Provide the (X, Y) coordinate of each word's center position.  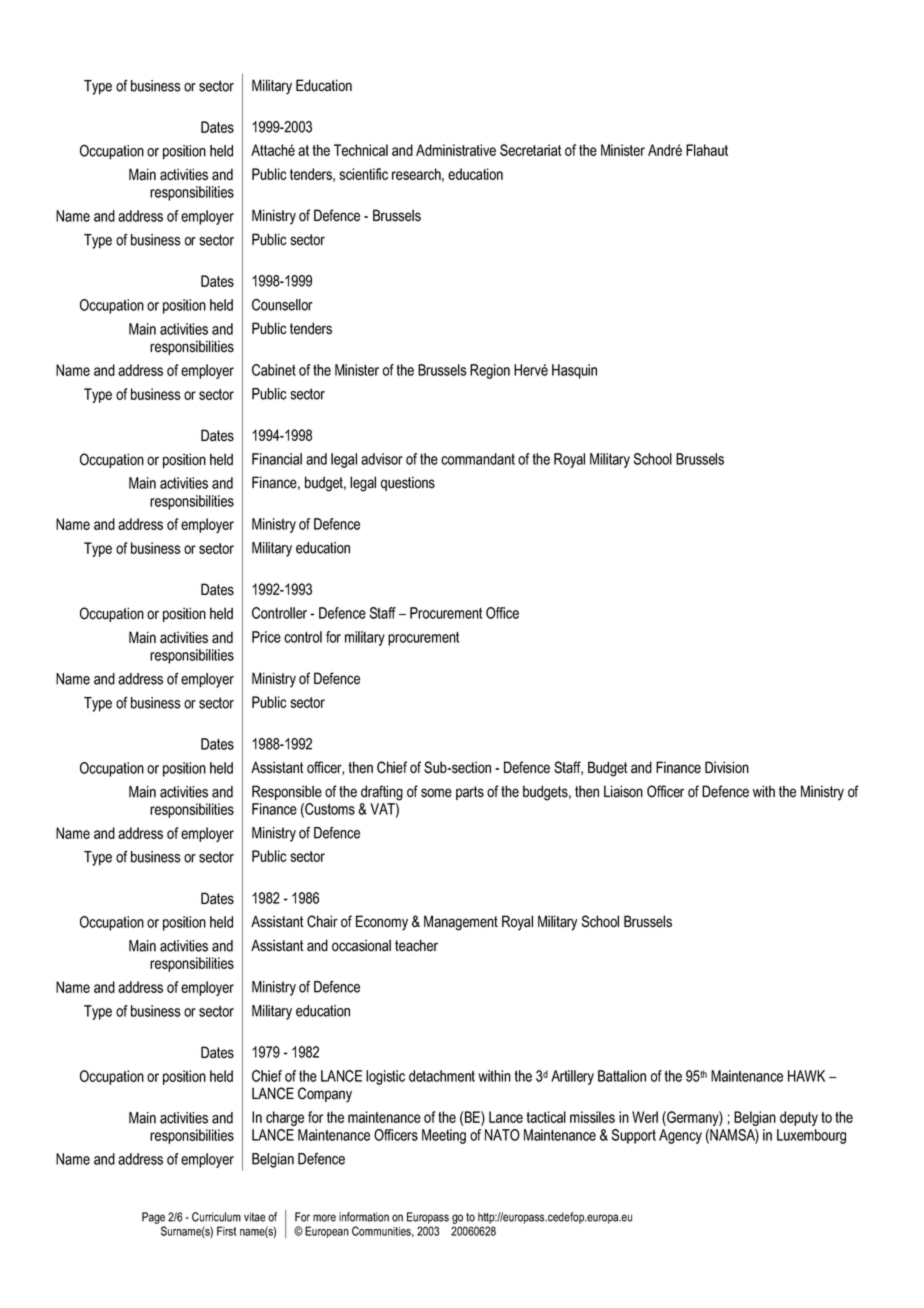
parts (470, 793)
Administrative (456, 150)
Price (266, 637)
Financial (277, 459)
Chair (322, 921)
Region (490, 371)
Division (727, 767)
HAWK (806, 1076)
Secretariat (531, 150)
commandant (478, 459)
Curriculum (216, 1217)
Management (461, 923)
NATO (502, 1135)
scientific (363, 174)
